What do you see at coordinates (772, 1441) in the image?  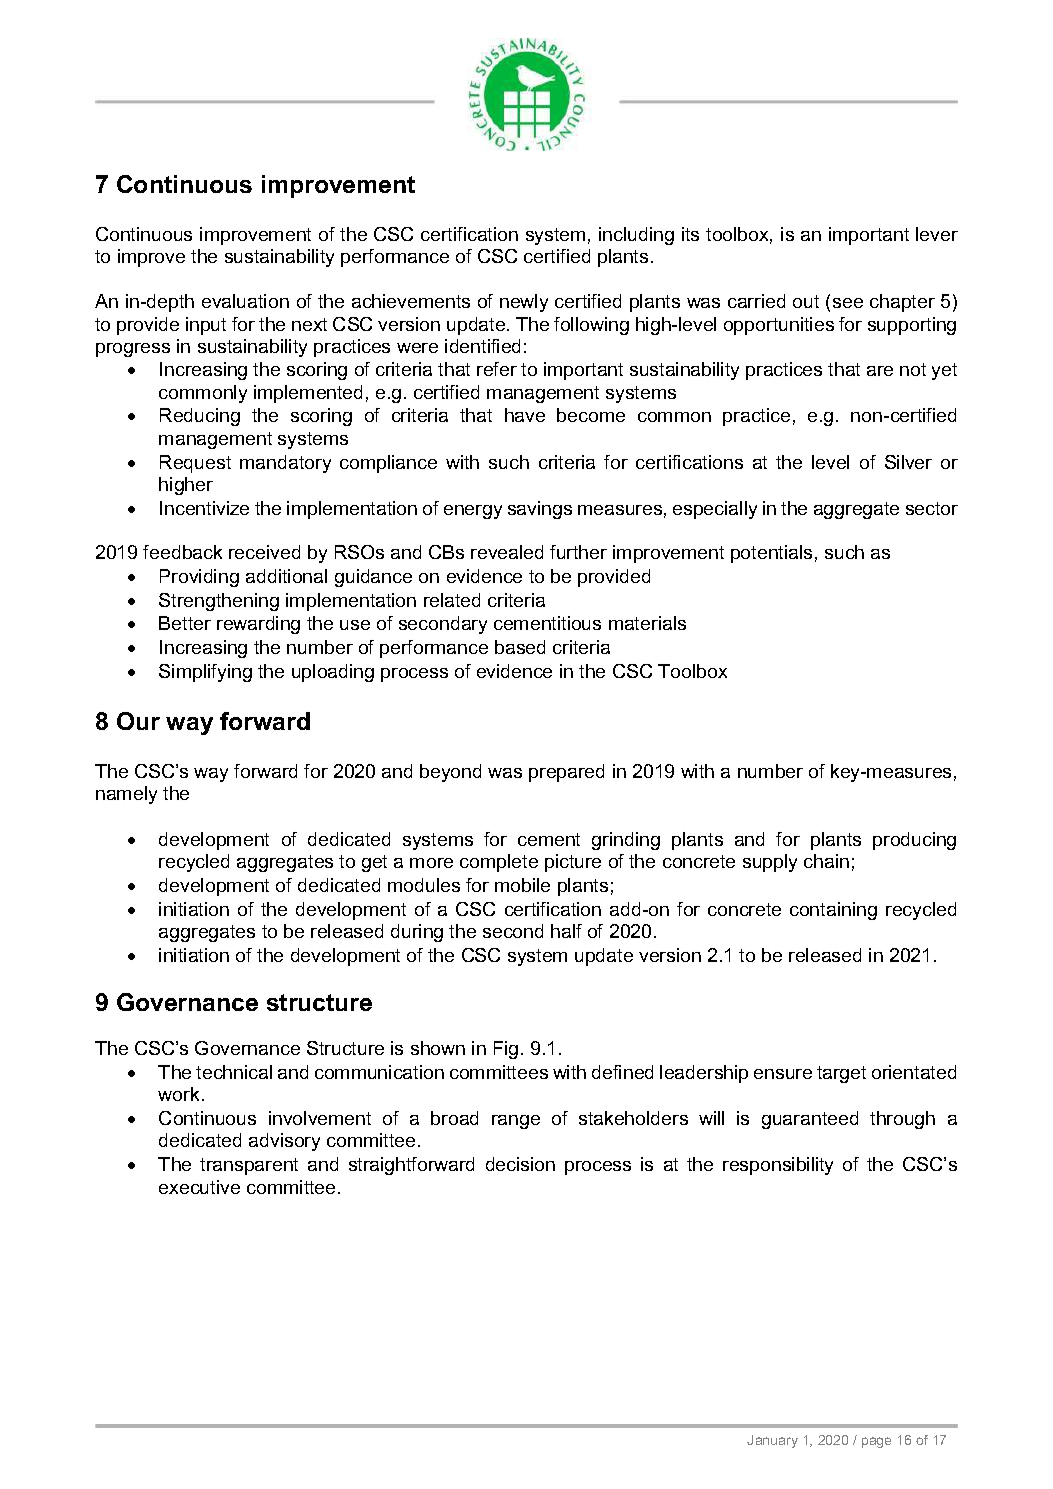 I see `January` at bounding box center [772, 1441].
